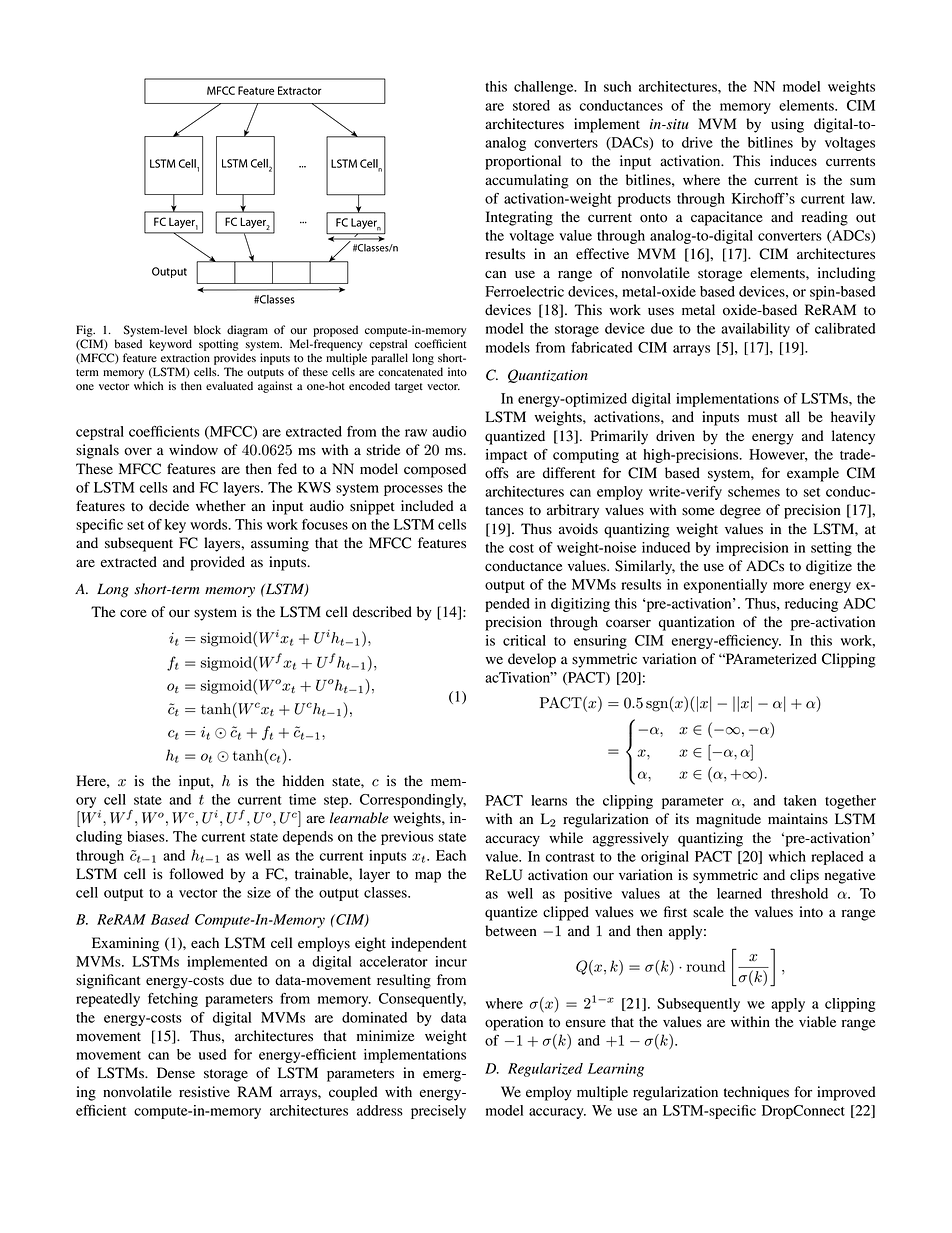 This screenshot has width=952, height=1233. What do you see at coordinates (193, 450) in the screenshot?
I see `window` at bounding box center [193, 450].
